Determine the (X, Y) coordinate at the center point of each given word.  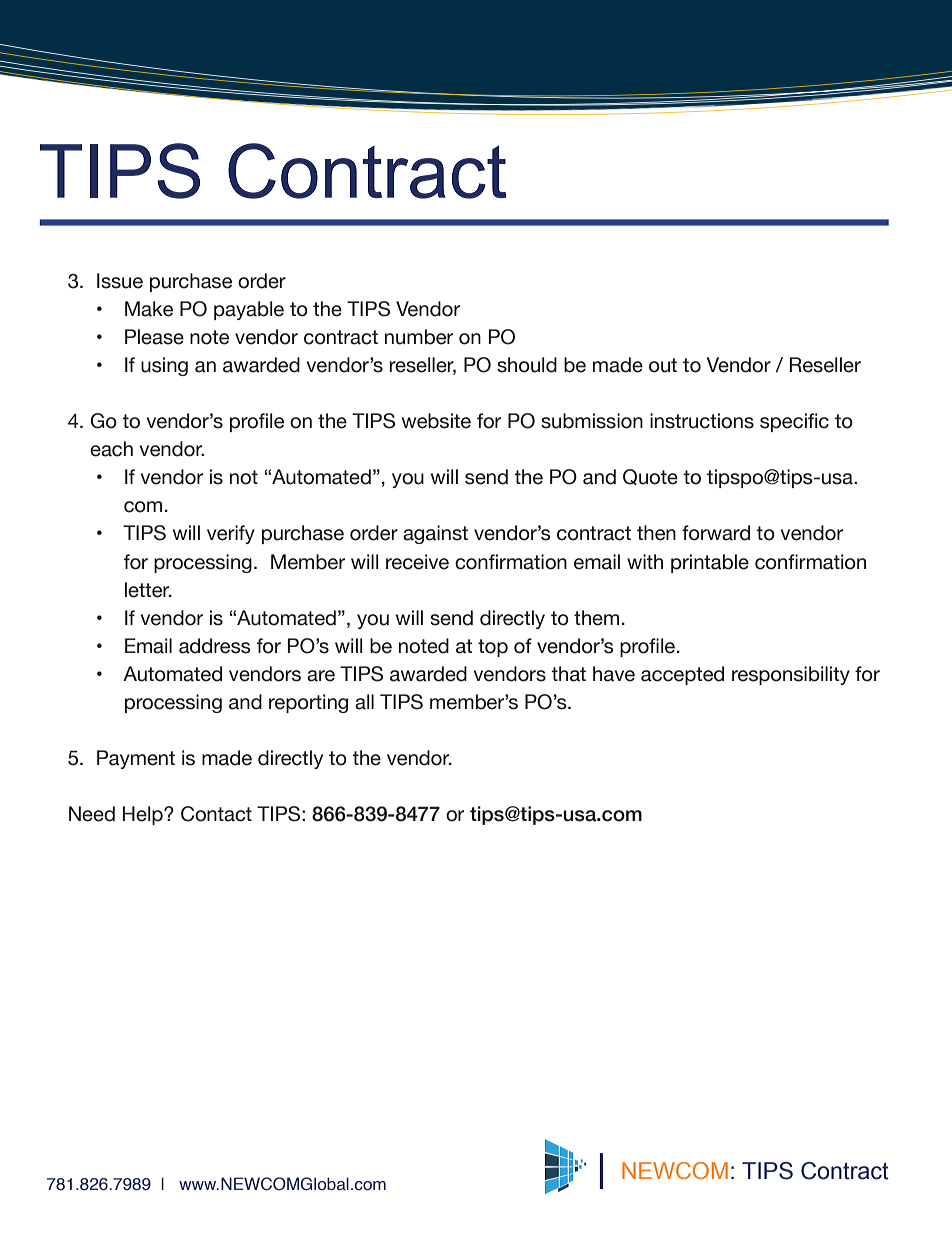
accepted (682, 675)
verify (231, 534)
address (215, 646)
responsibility (791, 675)
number (419, 337)
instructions (702, 421)
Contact (216, 814)
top (493, 648)
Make (149, 309)
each (111, 449)
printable (710, 563)
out (663, 365)
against (435, 534)
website (436, 421)
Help (144, 815)
